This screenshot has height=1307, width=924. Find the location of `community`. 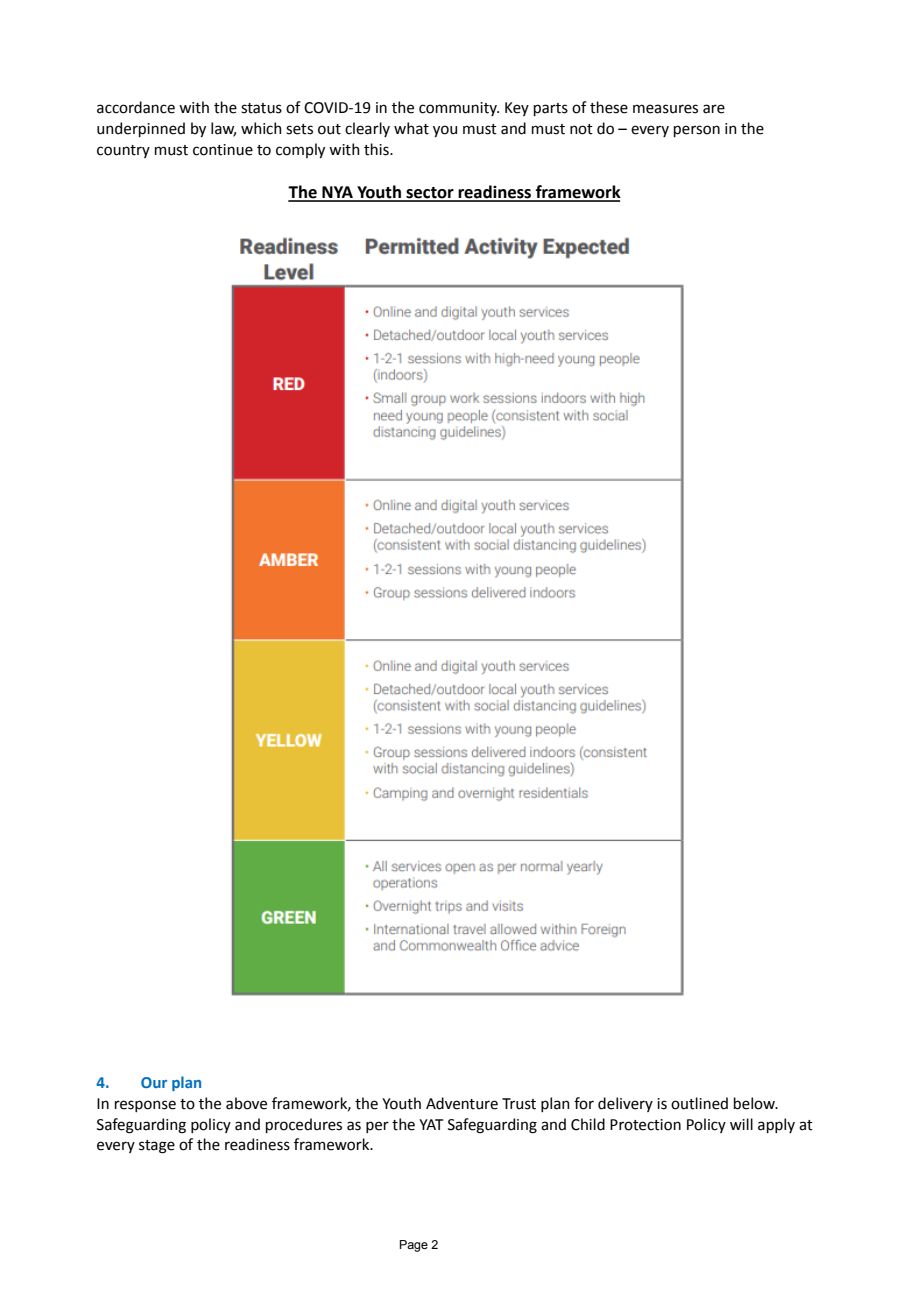

community is located at coordinates (459, 109).
